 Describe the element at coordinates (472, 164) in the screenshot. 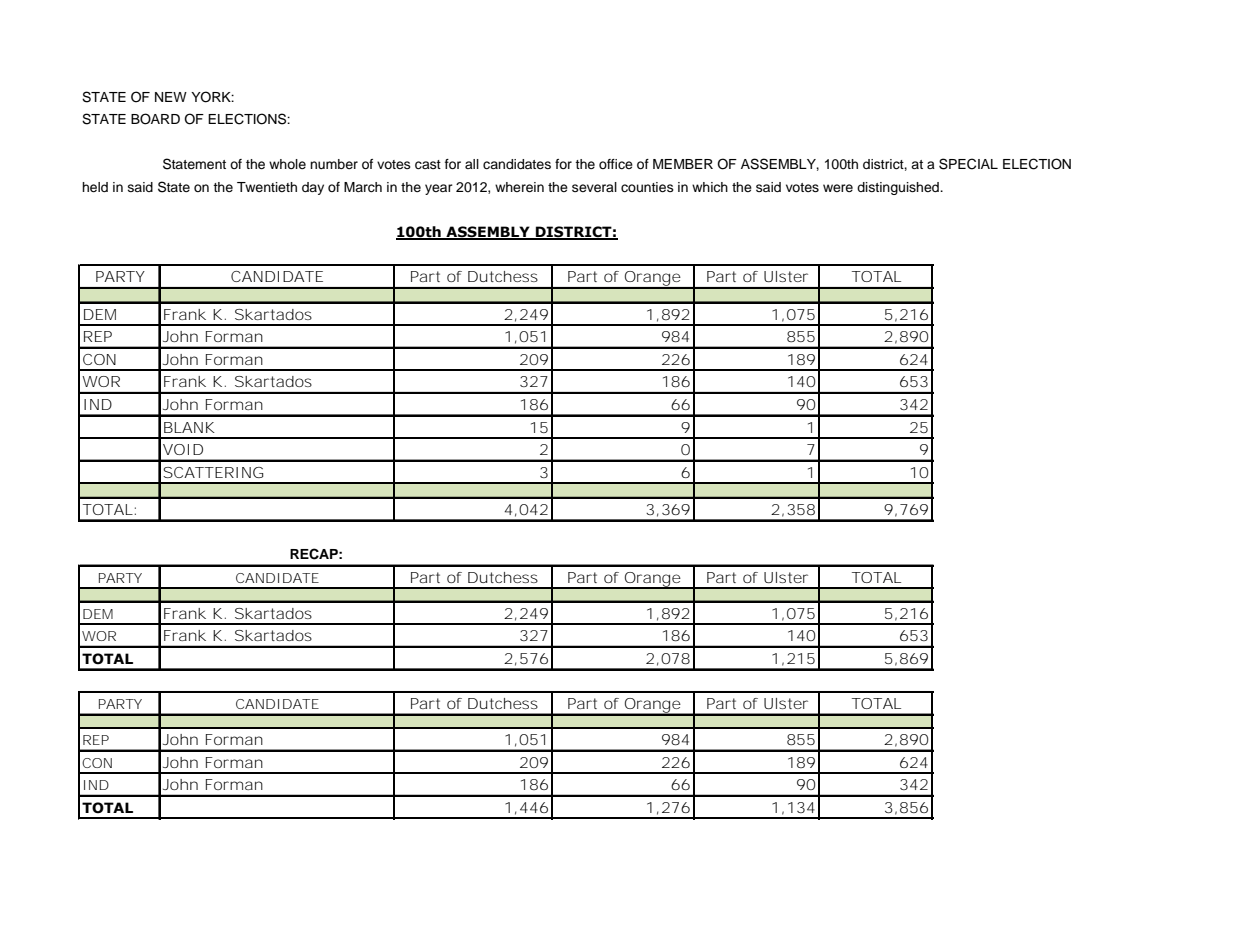

I see `all` at that location.
